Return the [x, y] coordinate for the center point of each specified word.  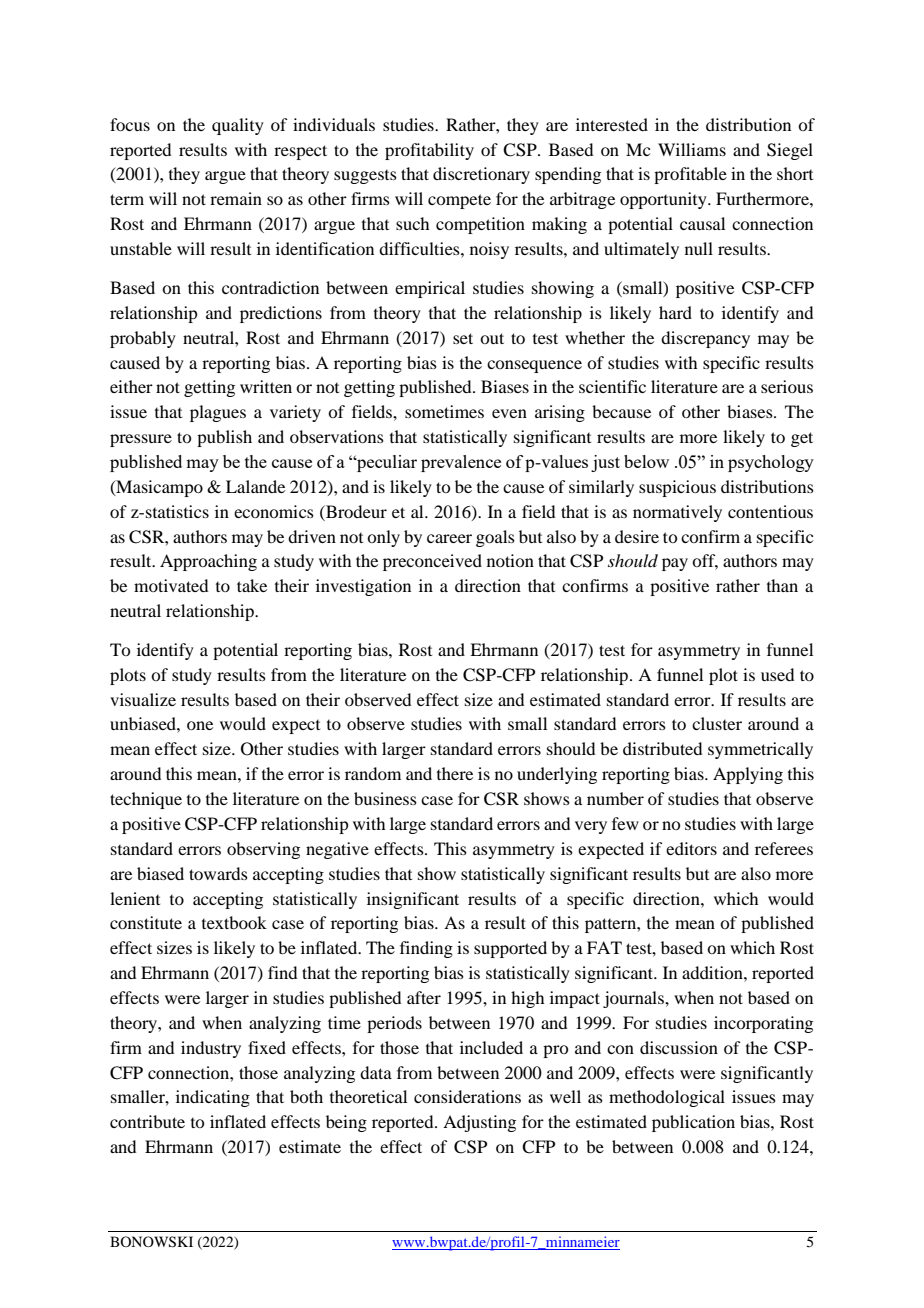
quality [238, 126]
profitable [690, 175]
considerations [467, 1096]
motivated [171, 585]
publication [693, 1123]
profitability [429, 151]
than [782, 585]
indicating [213, 1098]
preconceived [432, 562]
